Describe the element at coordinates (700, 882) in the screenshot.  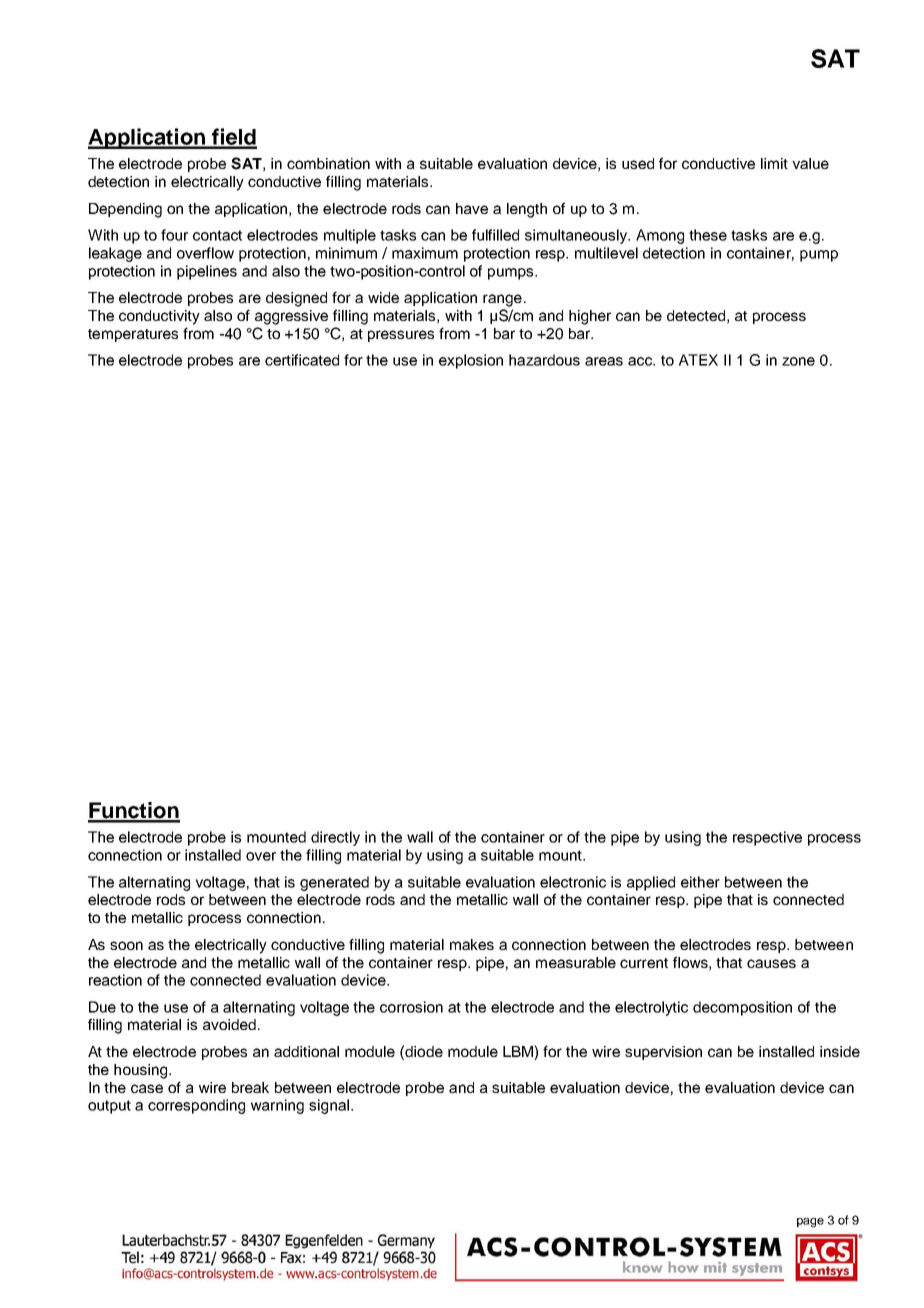
I see `either` at that location.
